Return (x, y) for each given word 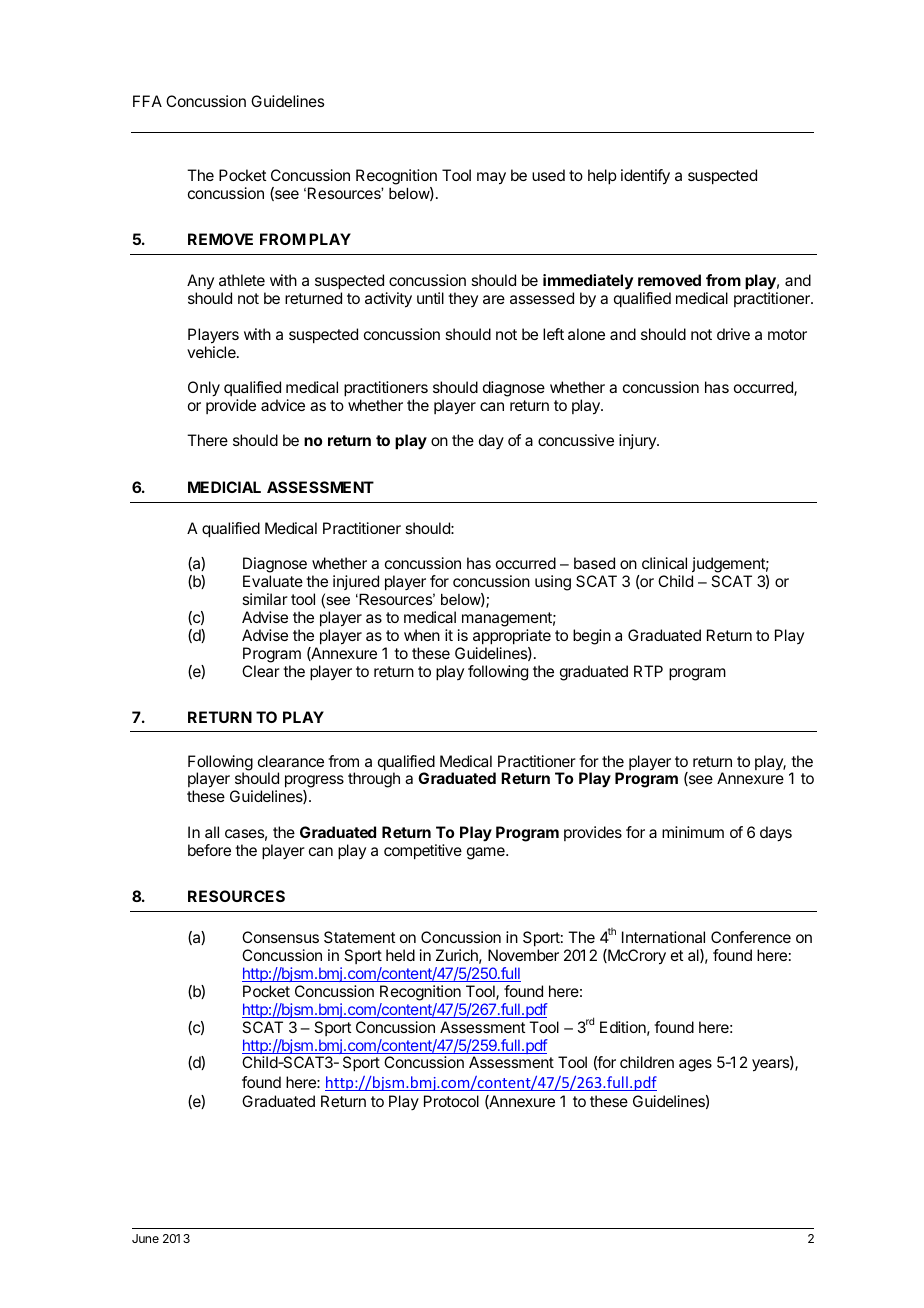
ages (695, 1065)
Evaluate (273, 581)
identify (645, 177)
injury (638, 441)
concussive (576, 440)
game (487, 853)
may (491, 178)
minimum (693, 832)
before (209, 850)
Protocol (451, 1101)
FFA (147, 101)
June (145, 1238)
